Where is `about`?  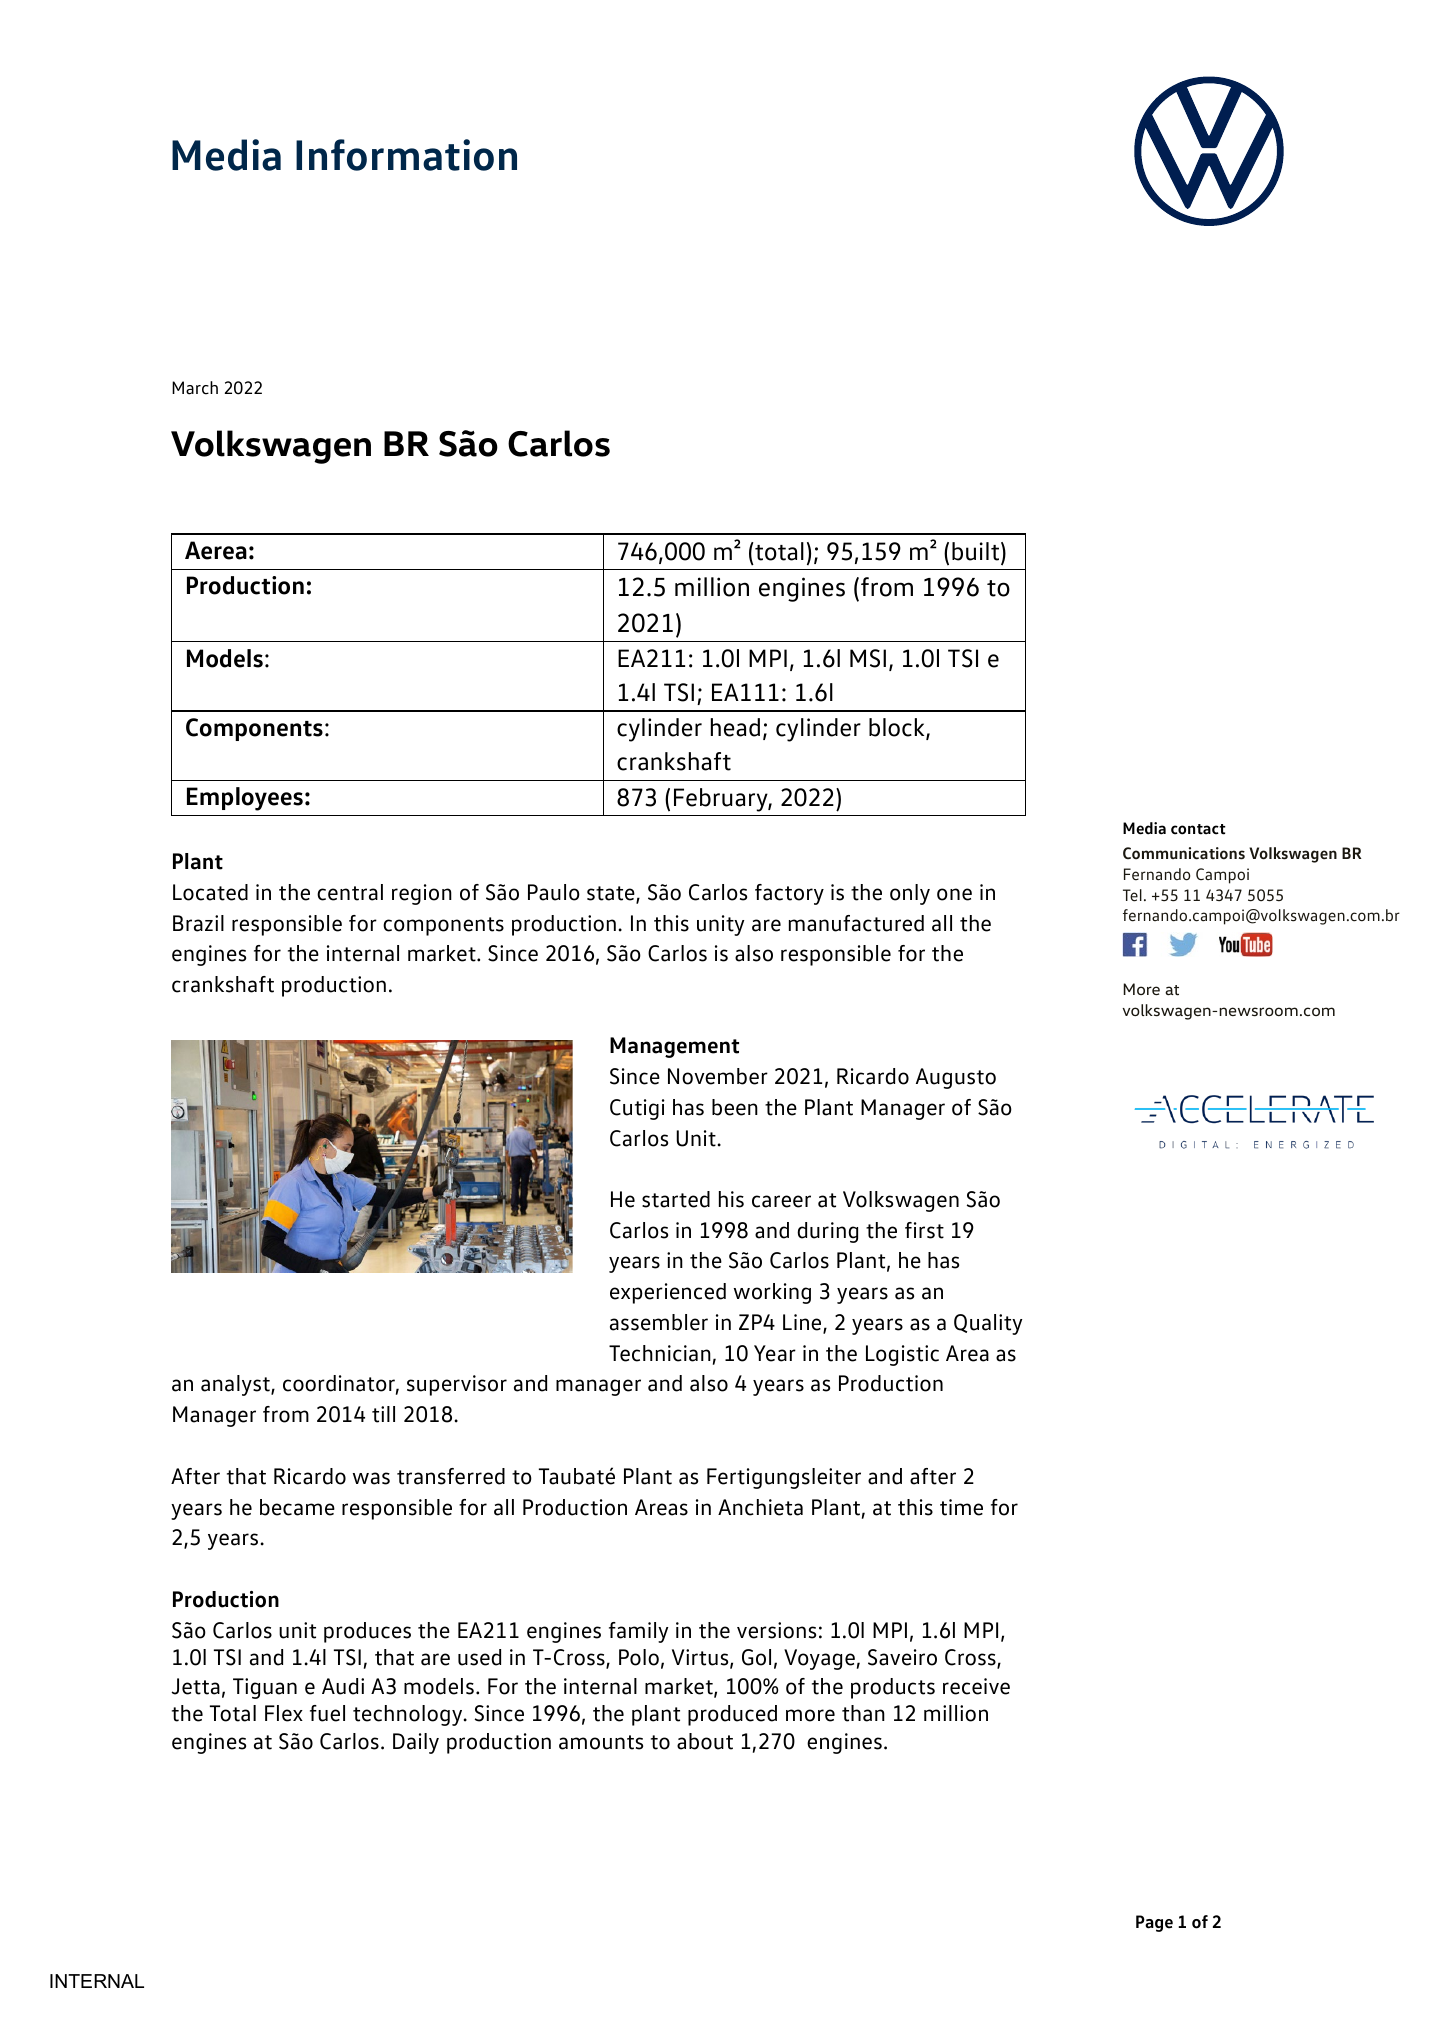 about is located at coordinates (705, 1741).
